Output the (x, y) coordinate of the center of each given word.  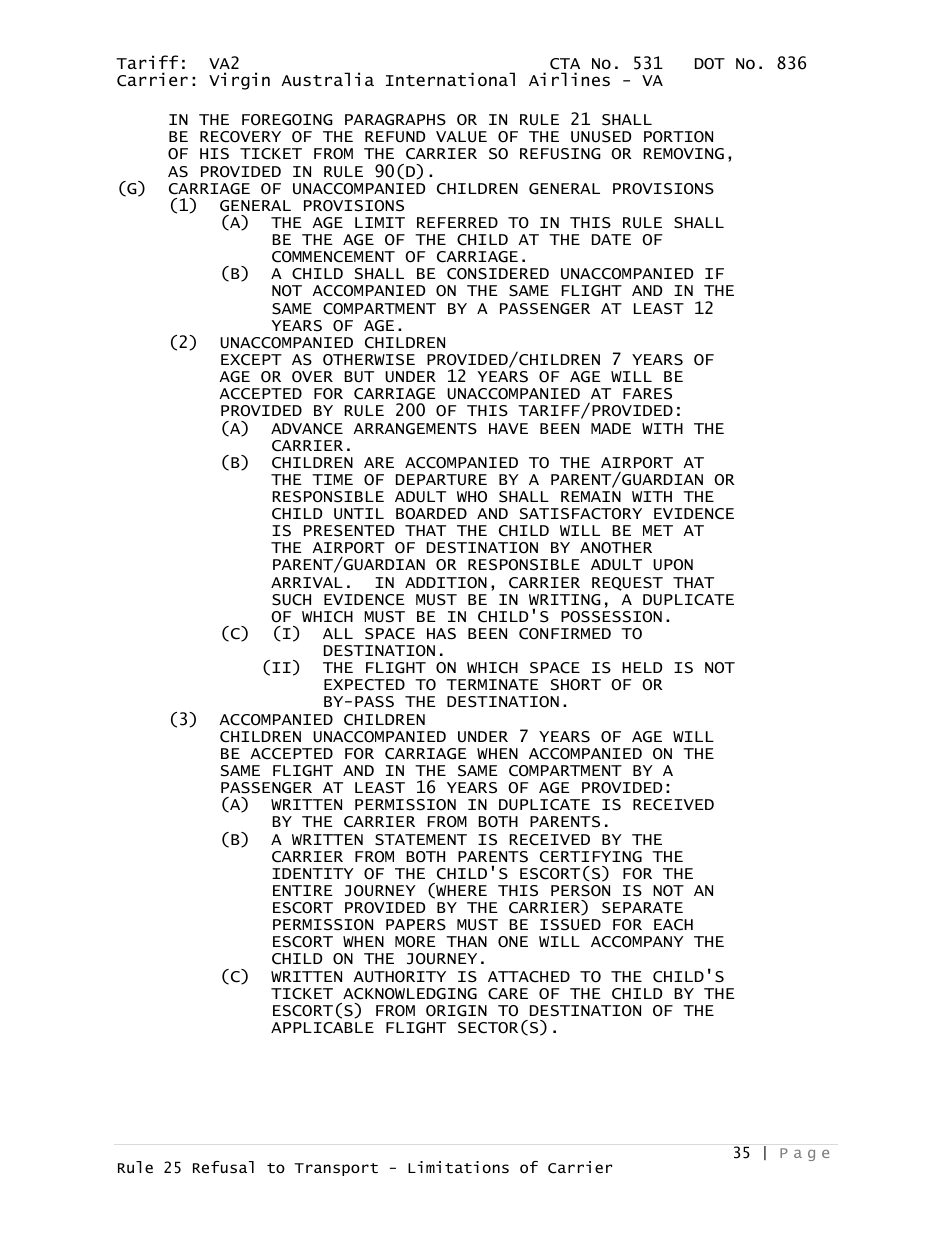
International (450, 79)
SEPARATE (642, 908)
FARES (647, 394)
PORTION (678, 137)
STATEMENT (421, 840)
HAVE (508, 428)
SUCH (291, 600)
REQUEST (627, 584)
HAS (441, 634)
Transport (336, 1169)
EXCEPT (251, 360)
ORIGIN (456, 1011)
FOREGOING (287, 120)
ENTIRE (303, 890)
